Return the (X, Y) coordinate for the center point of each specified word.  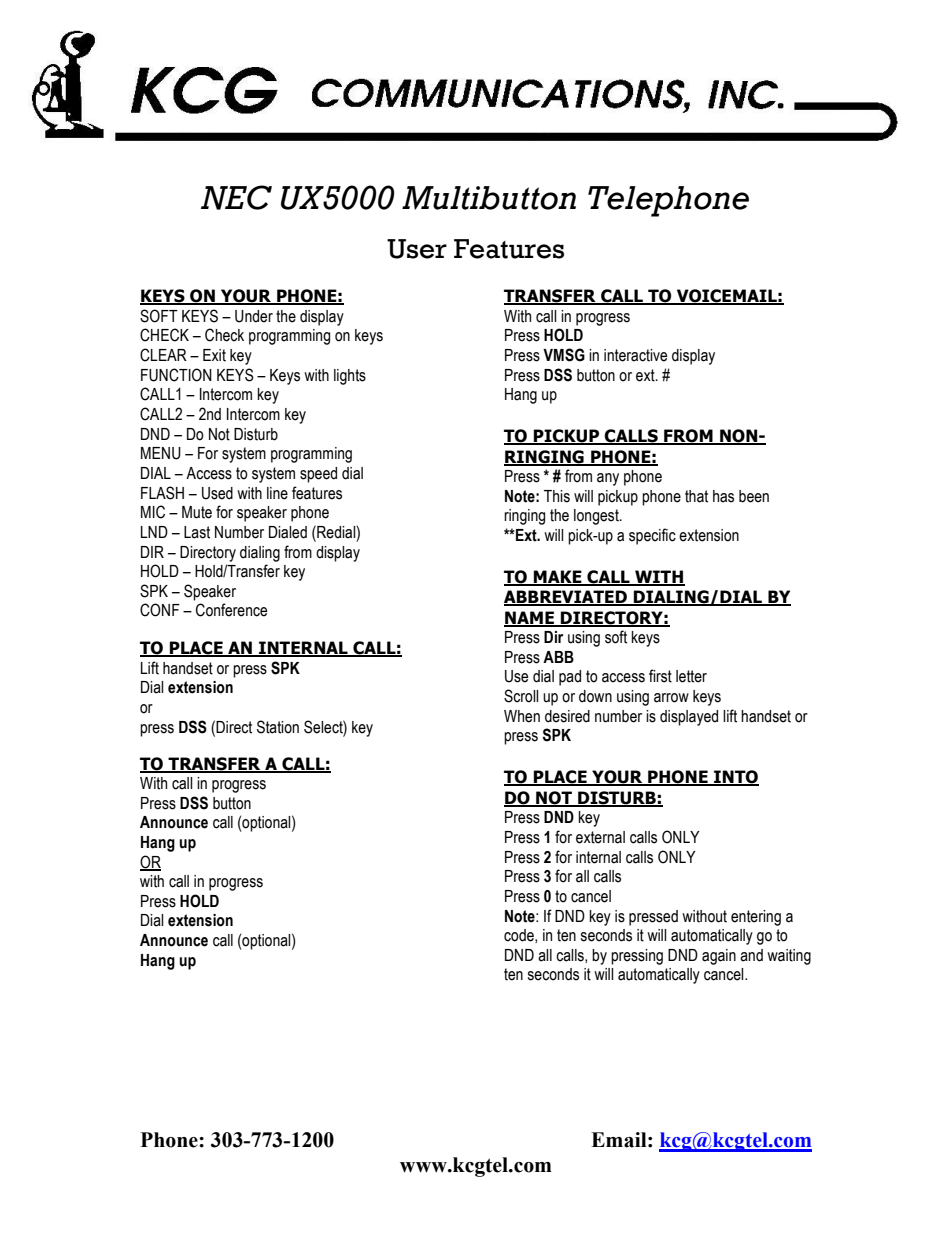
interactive (635, 355)
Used (217, 493)
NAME (530, 619)
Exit (214, 355)
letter (691, 676)
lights (350, 377)
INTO (735, 778)
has (723, 496)
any (608, 479)
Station (278, 727)
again (719, 957)
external (600, 837)
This (557, 496)
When (522, 716)
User (417, 249)
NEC (236, 197)
